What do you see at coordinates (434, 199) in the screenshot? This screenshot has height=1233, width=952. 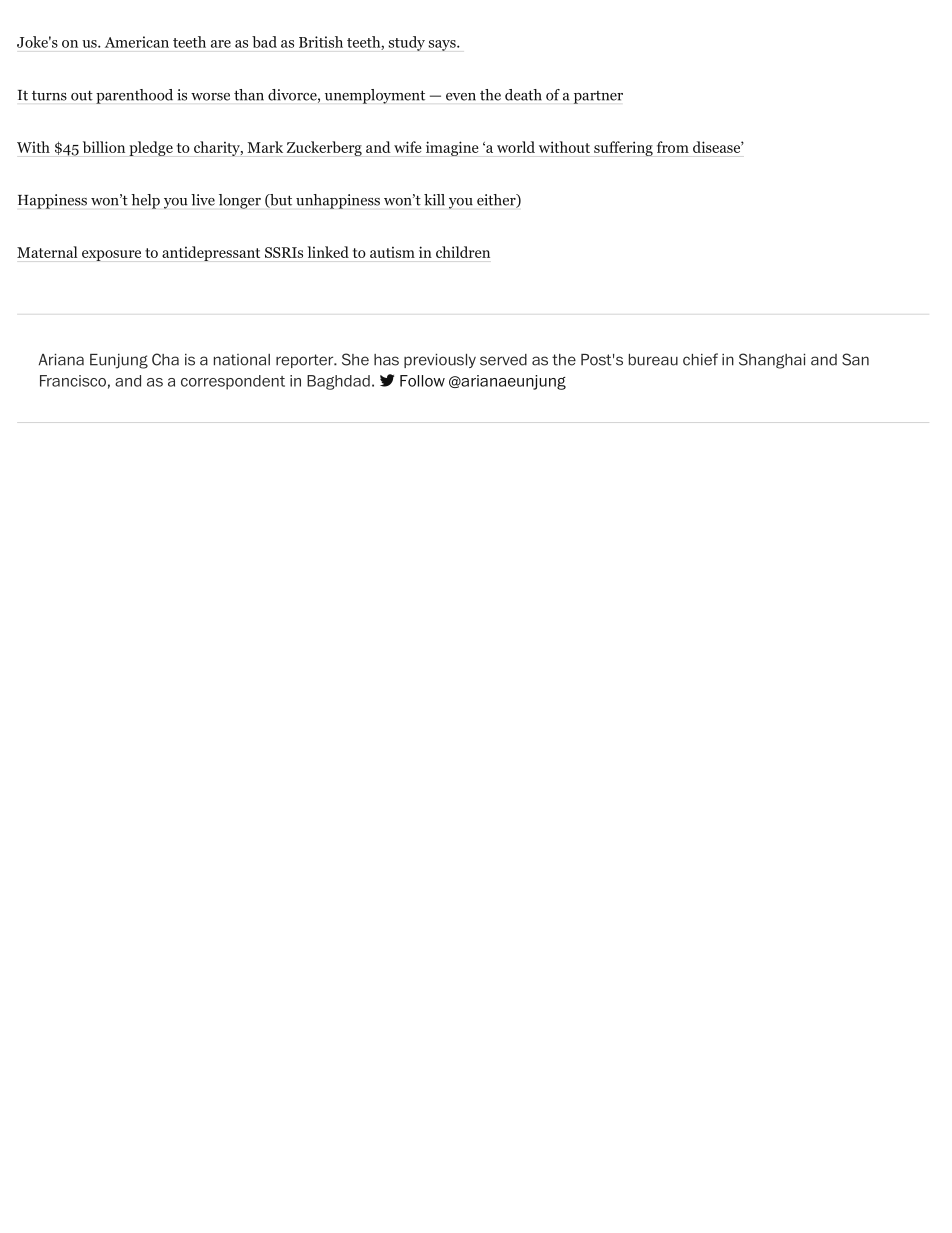 I see `kill` at bounding box center [434, 199].
